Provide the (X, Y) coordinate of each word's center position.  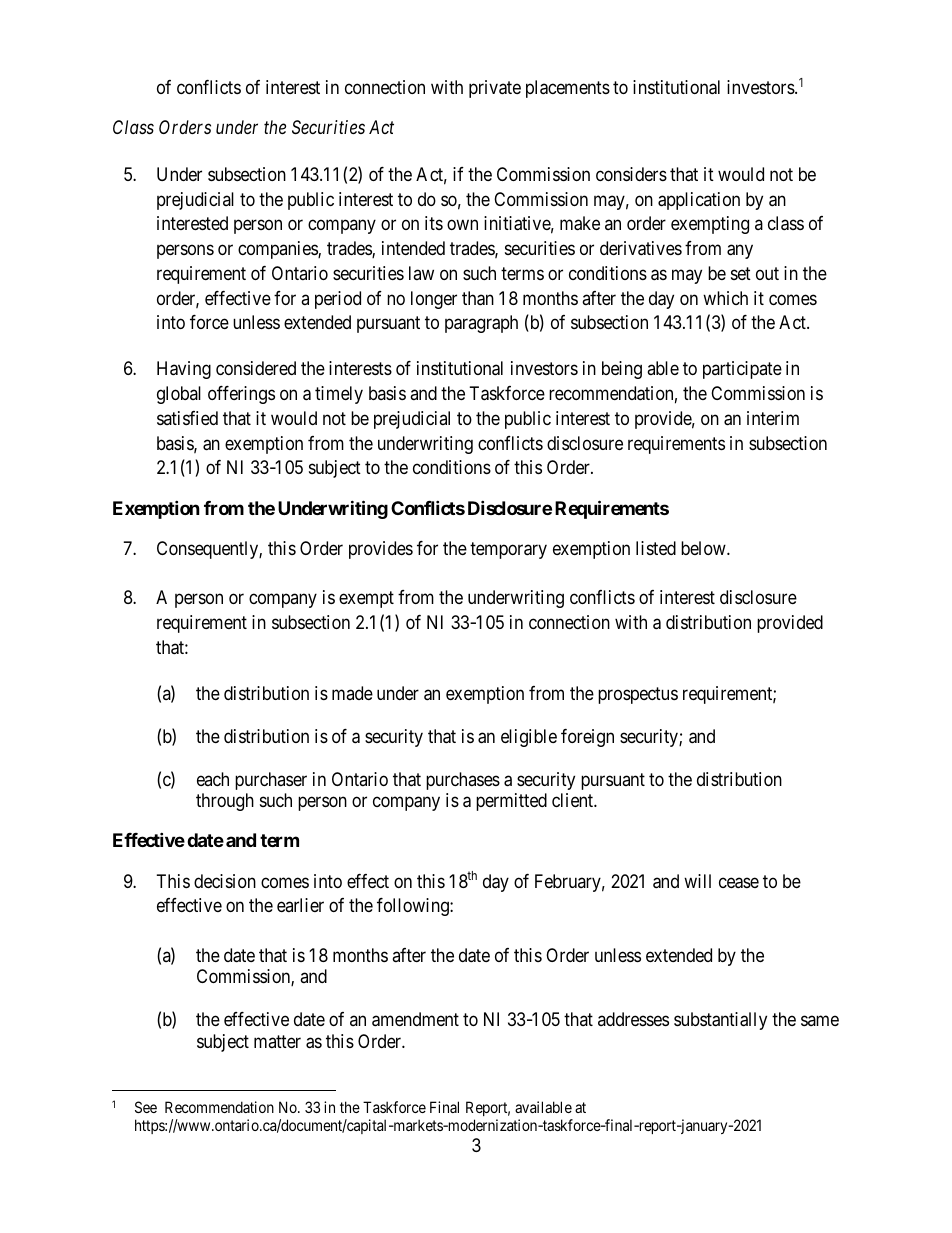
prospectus (638, 695)
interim (773, 418)
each (213, 779)
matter (277, 1041)
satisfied (187, 418)
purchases (463, 781)
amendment (415, 1019)
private (495, 89)
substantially (720, 1021)
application (699, 201)
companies (278, 250)
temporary (508, 550)
